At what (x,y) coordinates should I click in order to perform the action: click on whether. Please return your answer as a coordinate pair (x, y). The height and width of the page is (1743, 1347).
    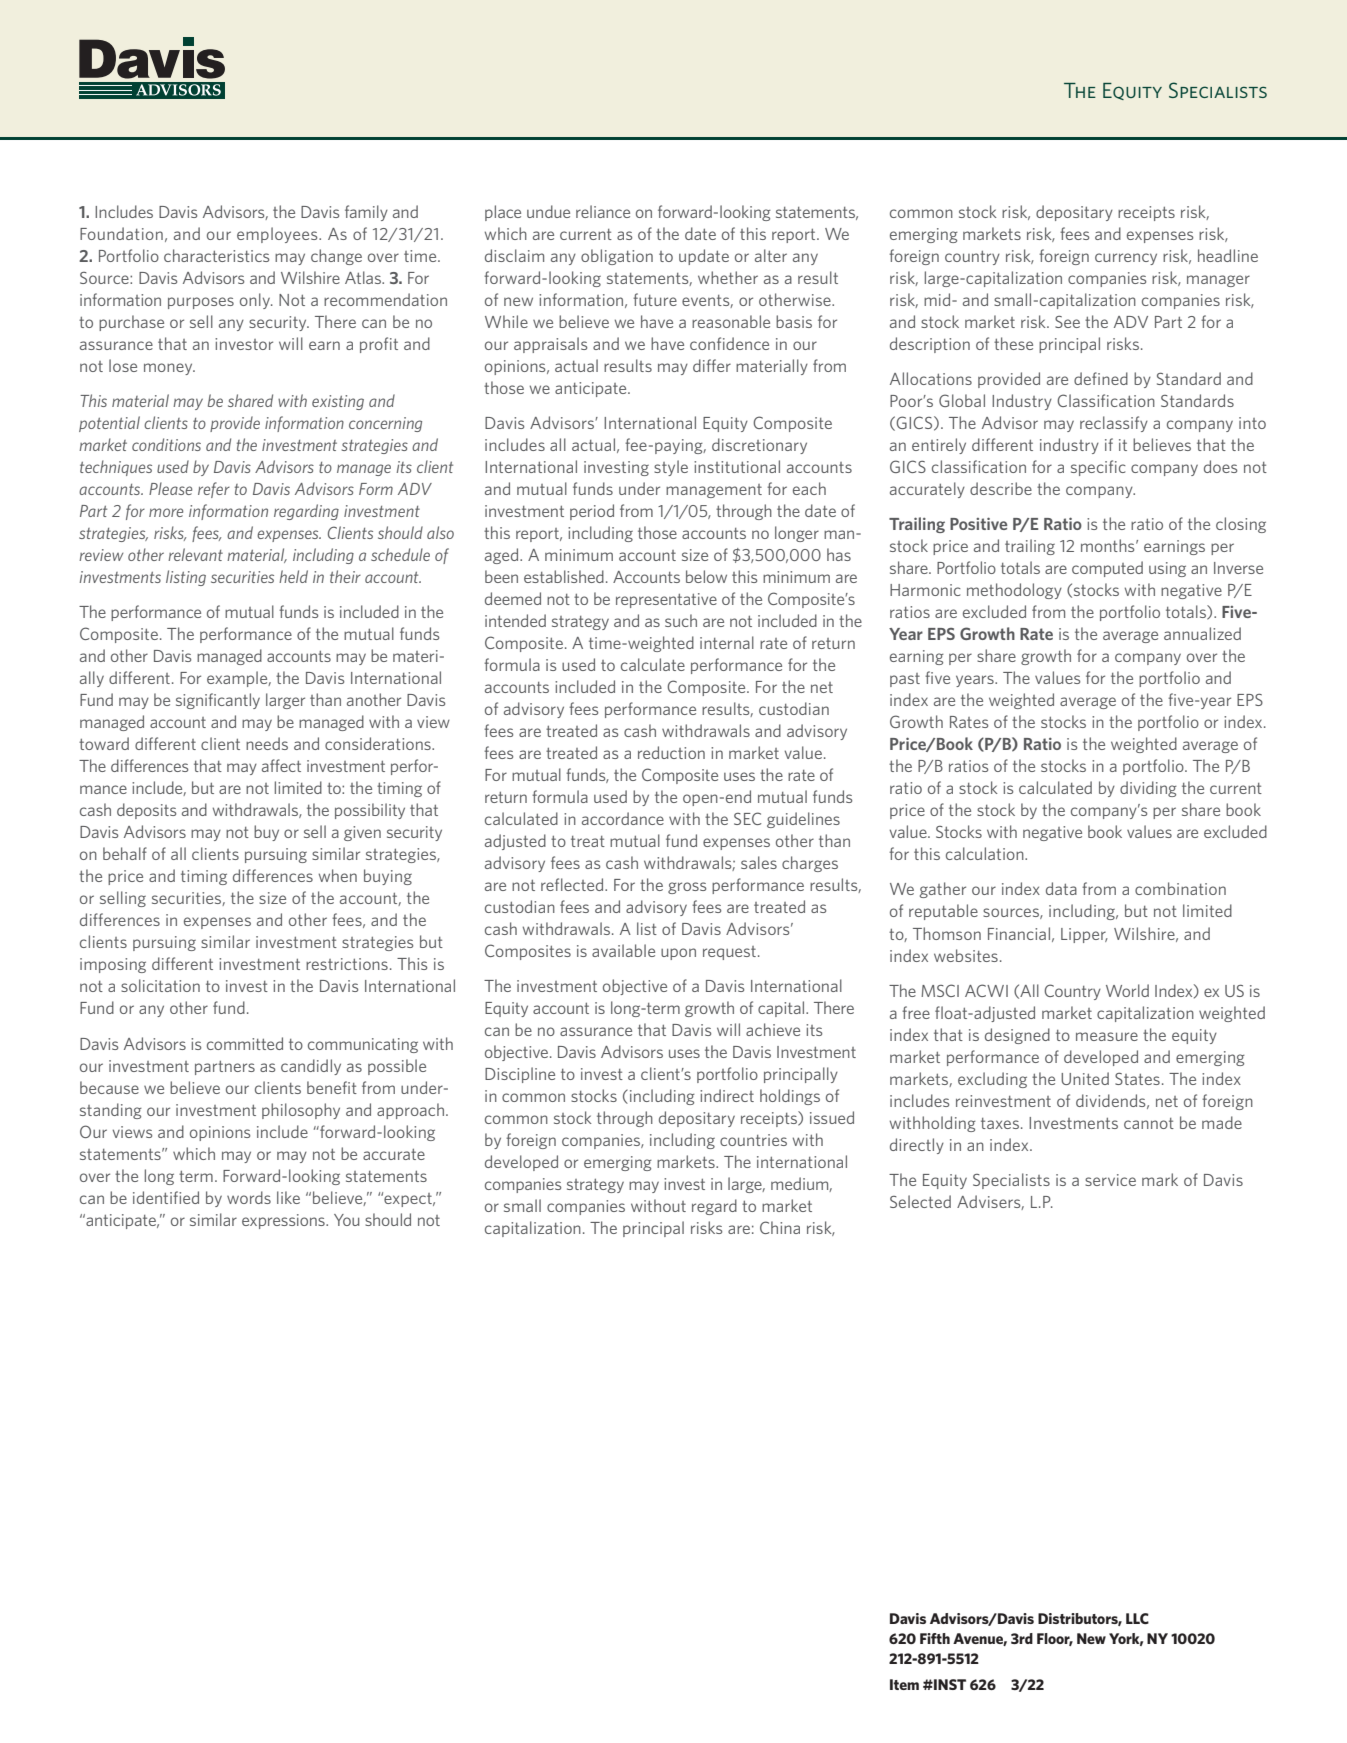
    Looking at the image, I should click on (728, 277).
